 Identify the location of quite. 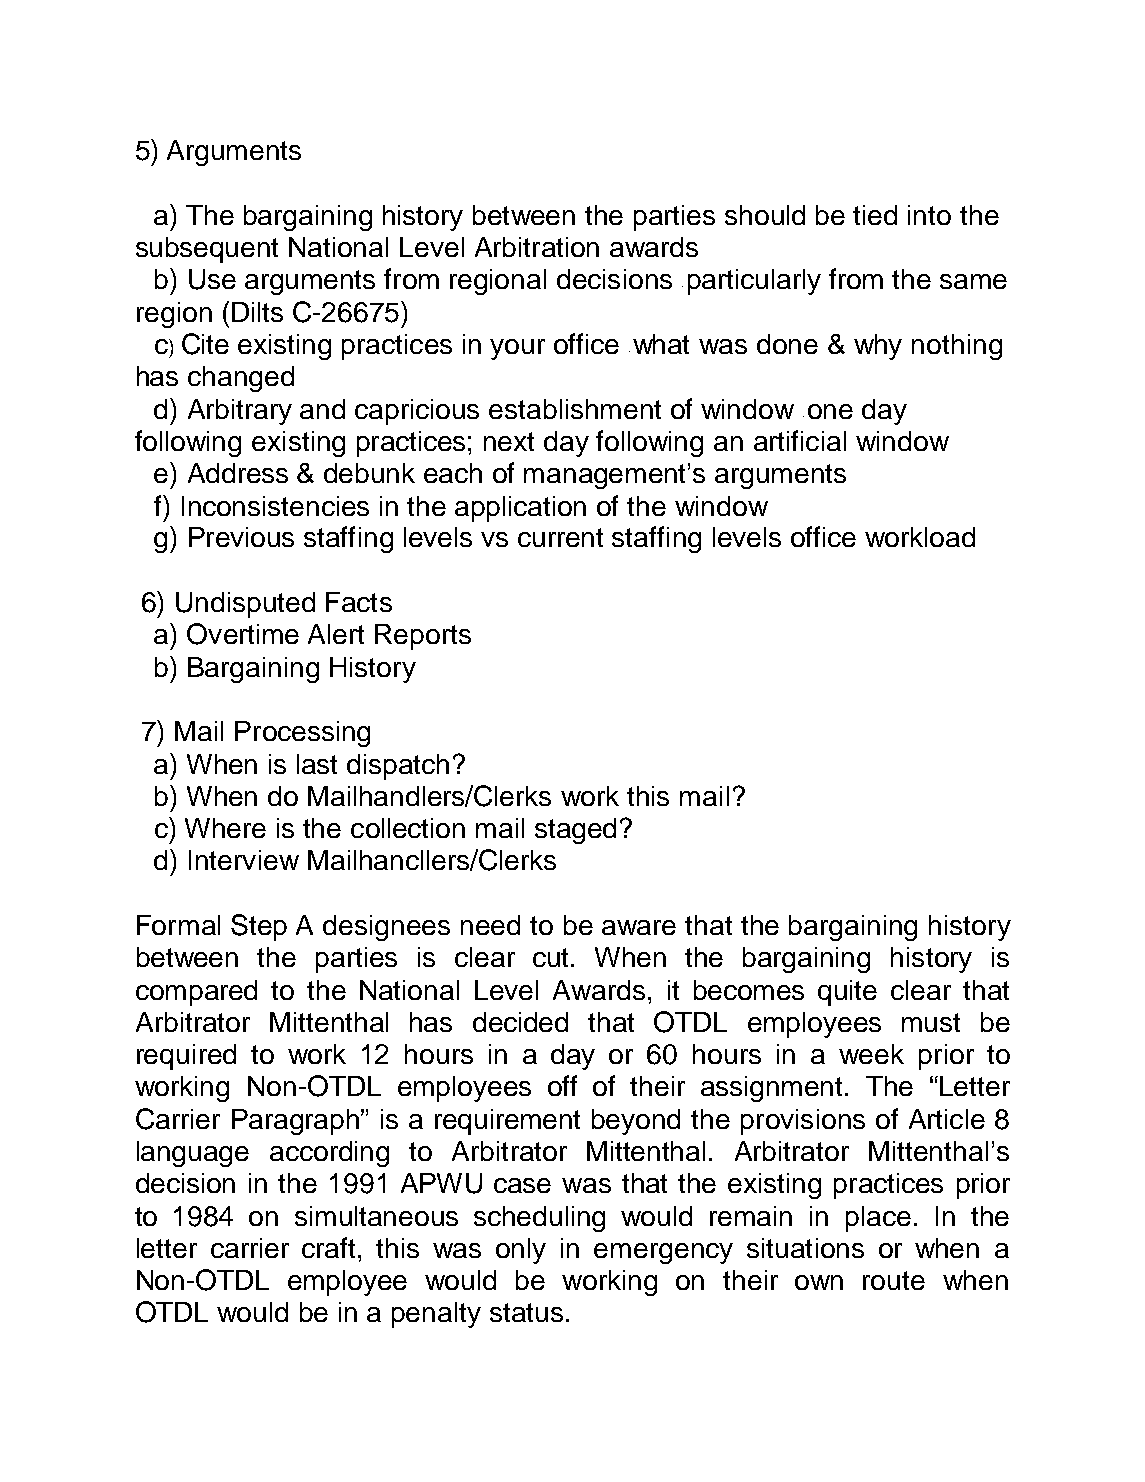
(847, 993).
